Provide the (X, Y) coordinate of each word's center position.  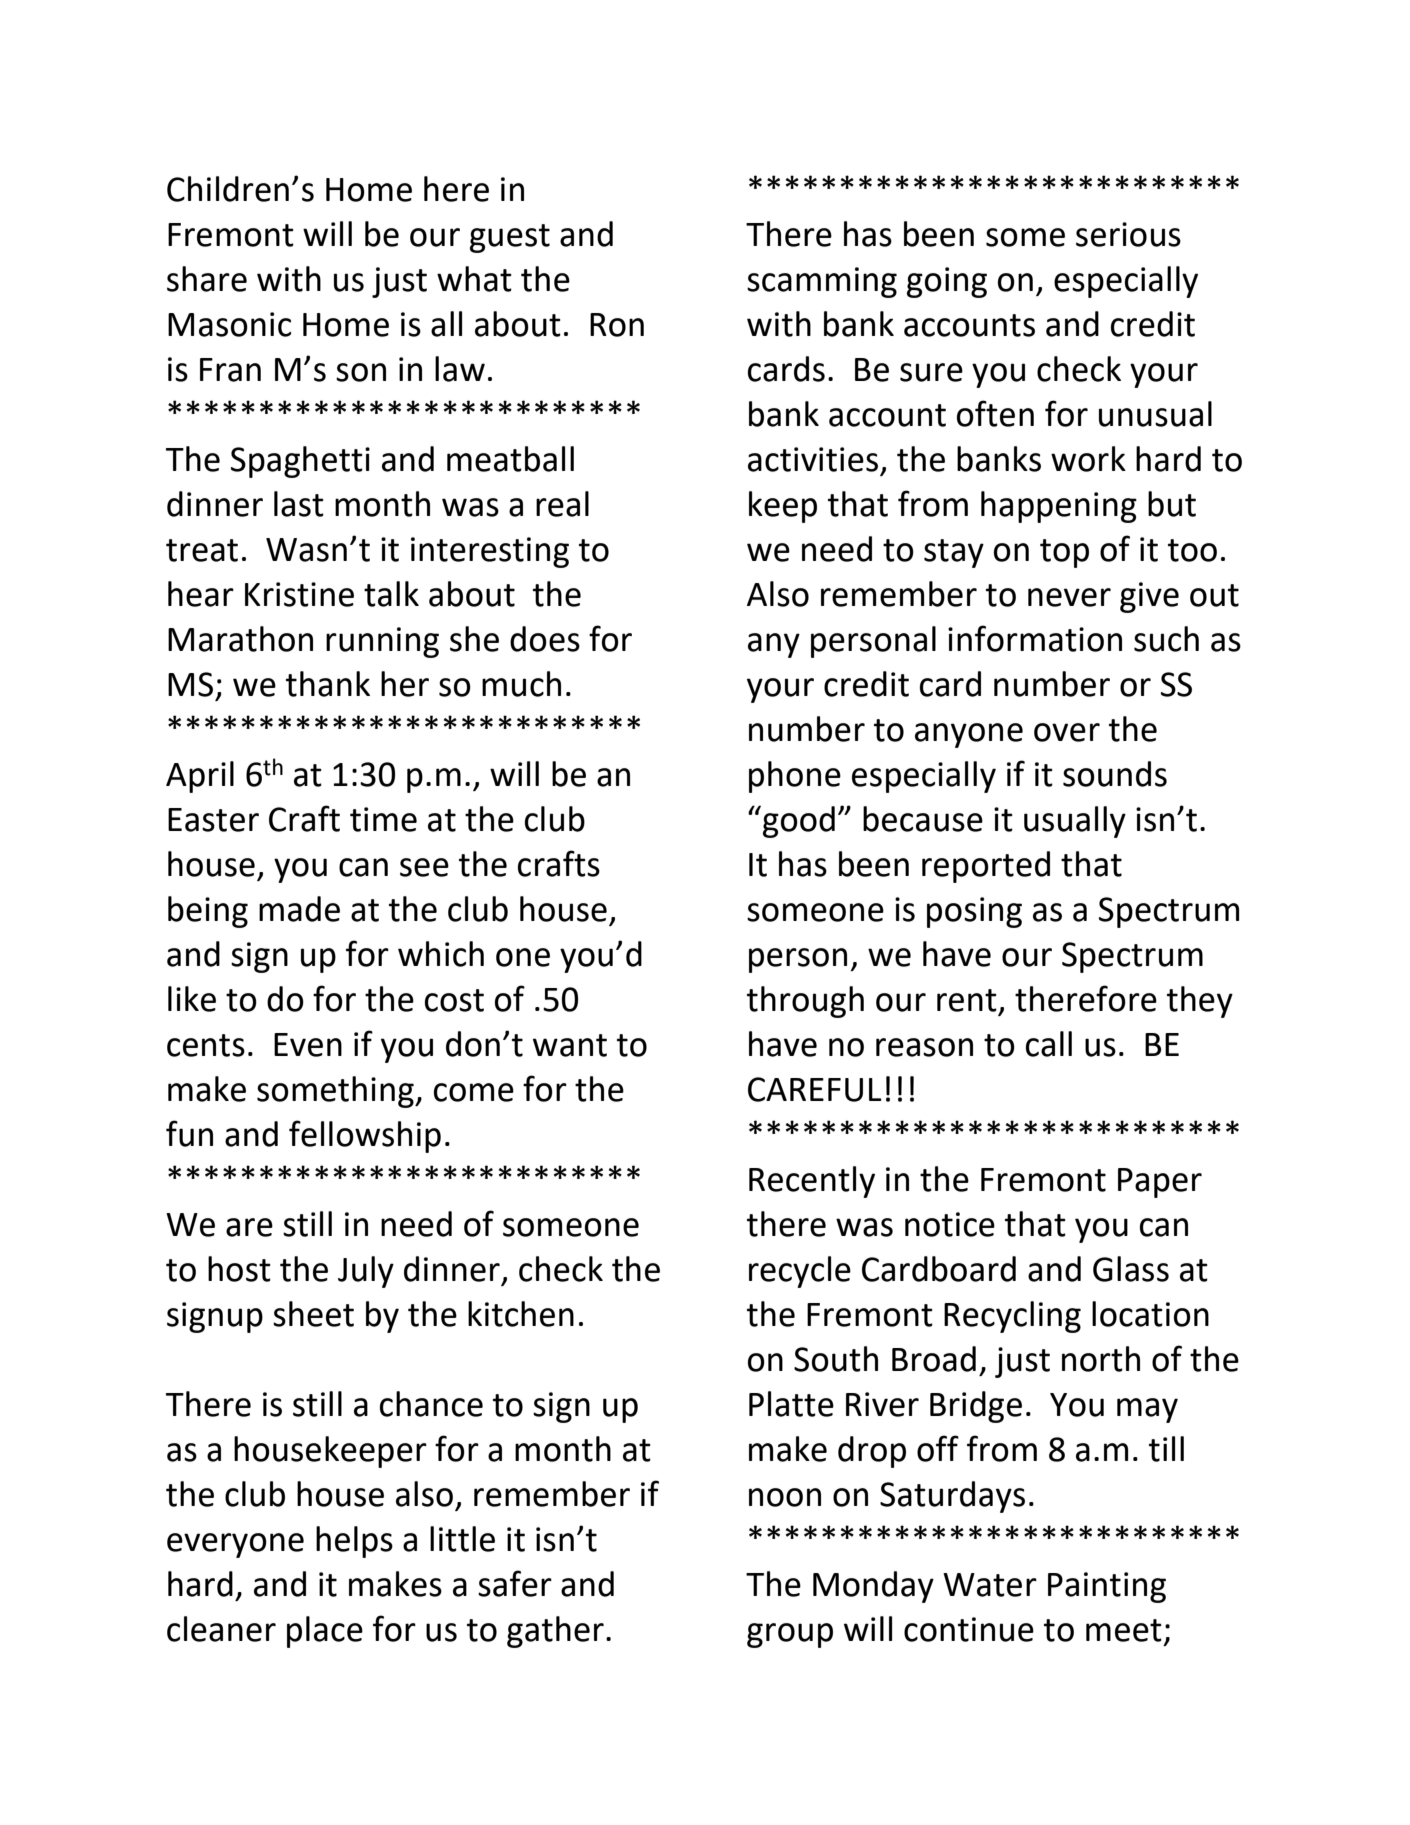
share (207, 279)
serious (1128, 234)
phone (795, 777)
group (790, 1635)
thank (328, 684)
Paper (1160, 1183)
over (1067, 732)
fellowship (365, 1136)
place (325, 1632)
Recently (812, 1182)
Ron (617, 325)
